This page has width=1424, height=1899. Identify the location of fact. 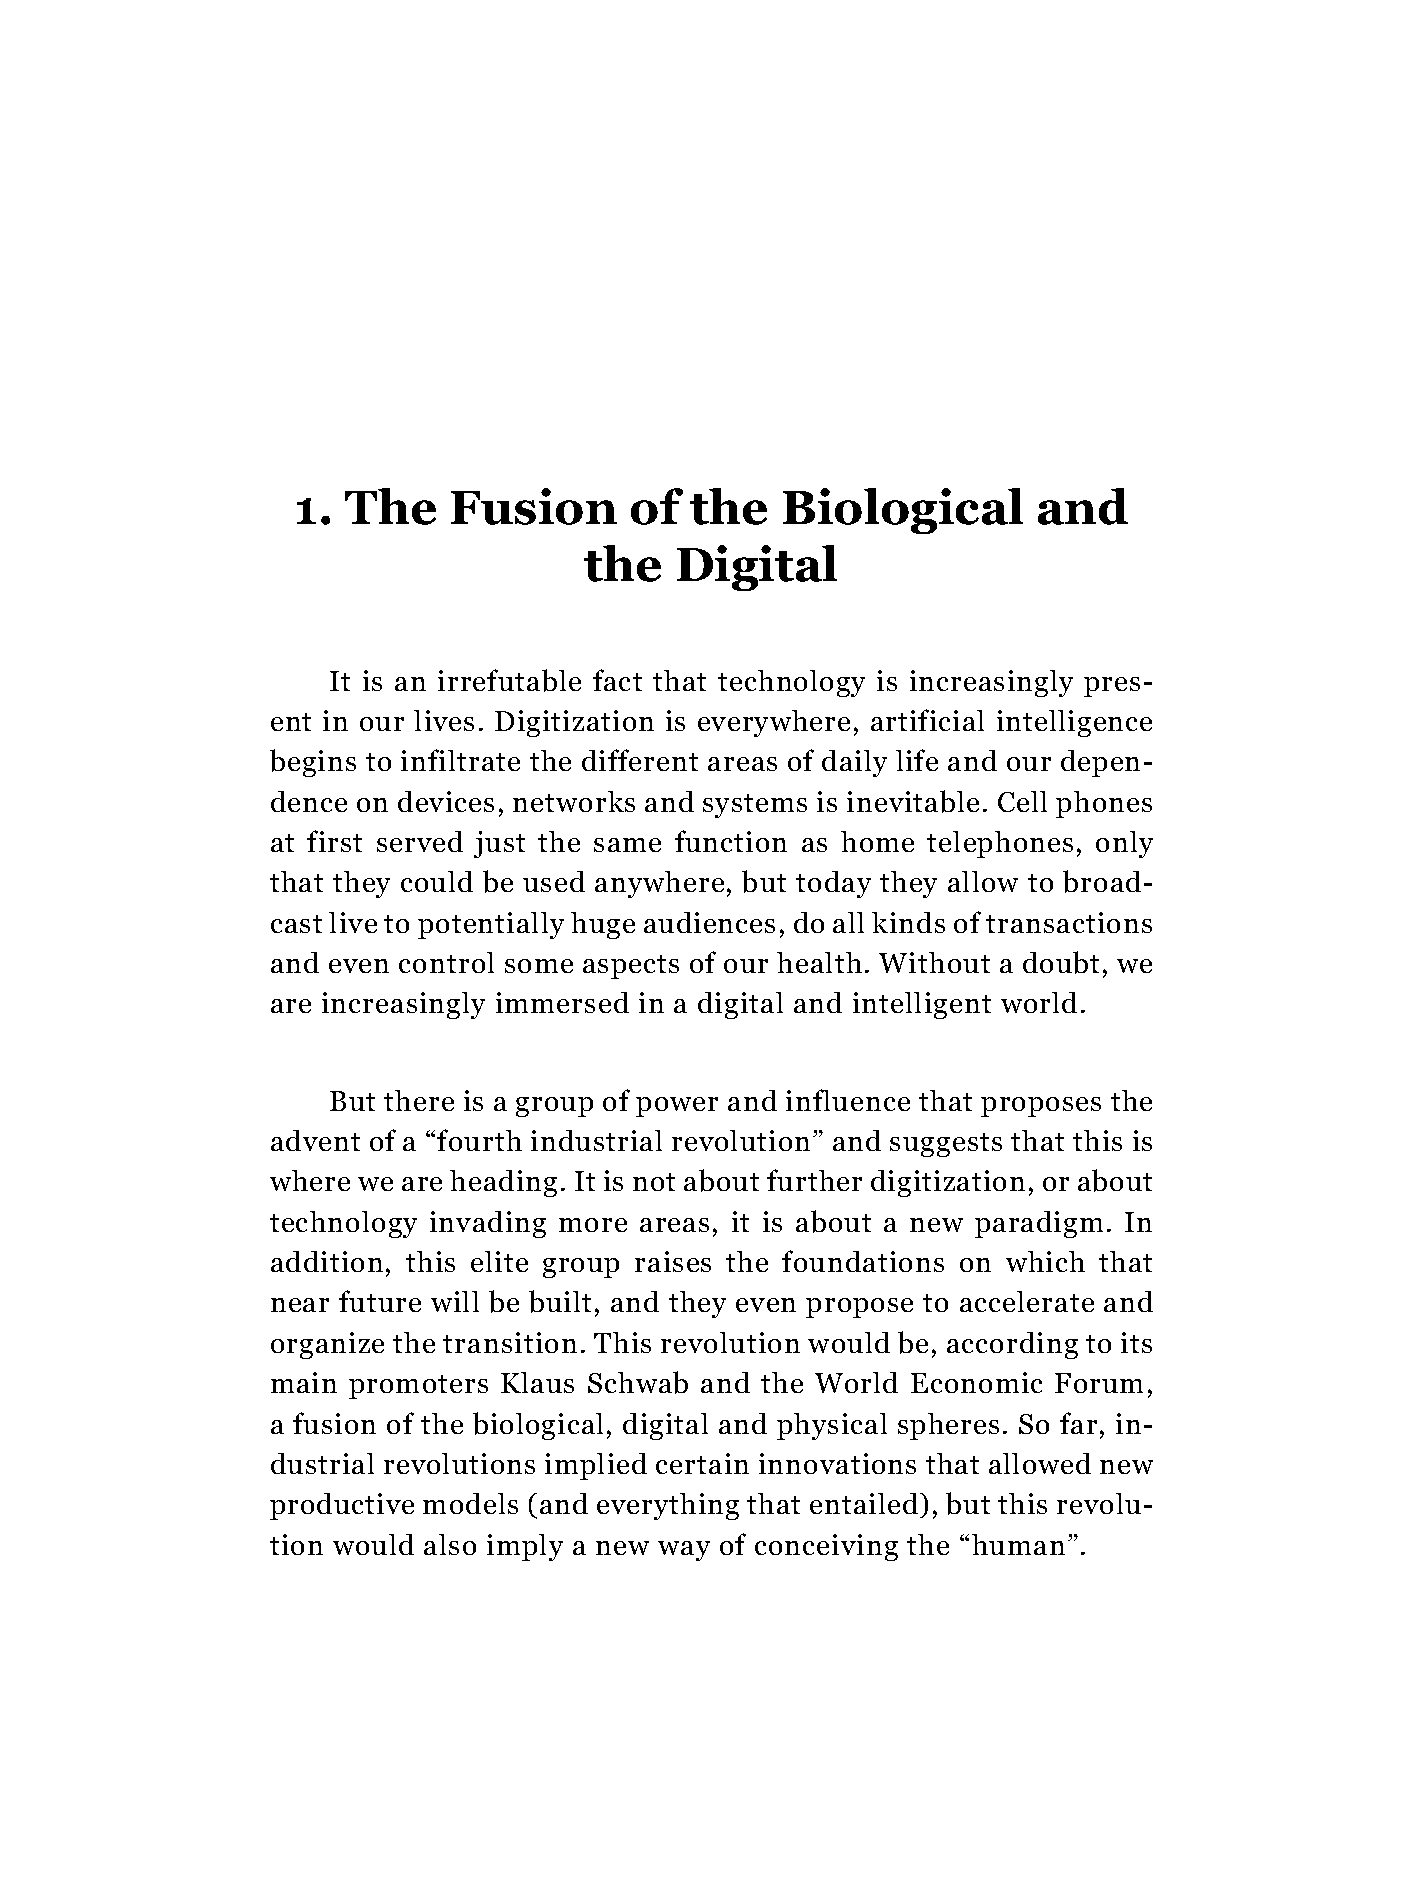
(617, 680).
